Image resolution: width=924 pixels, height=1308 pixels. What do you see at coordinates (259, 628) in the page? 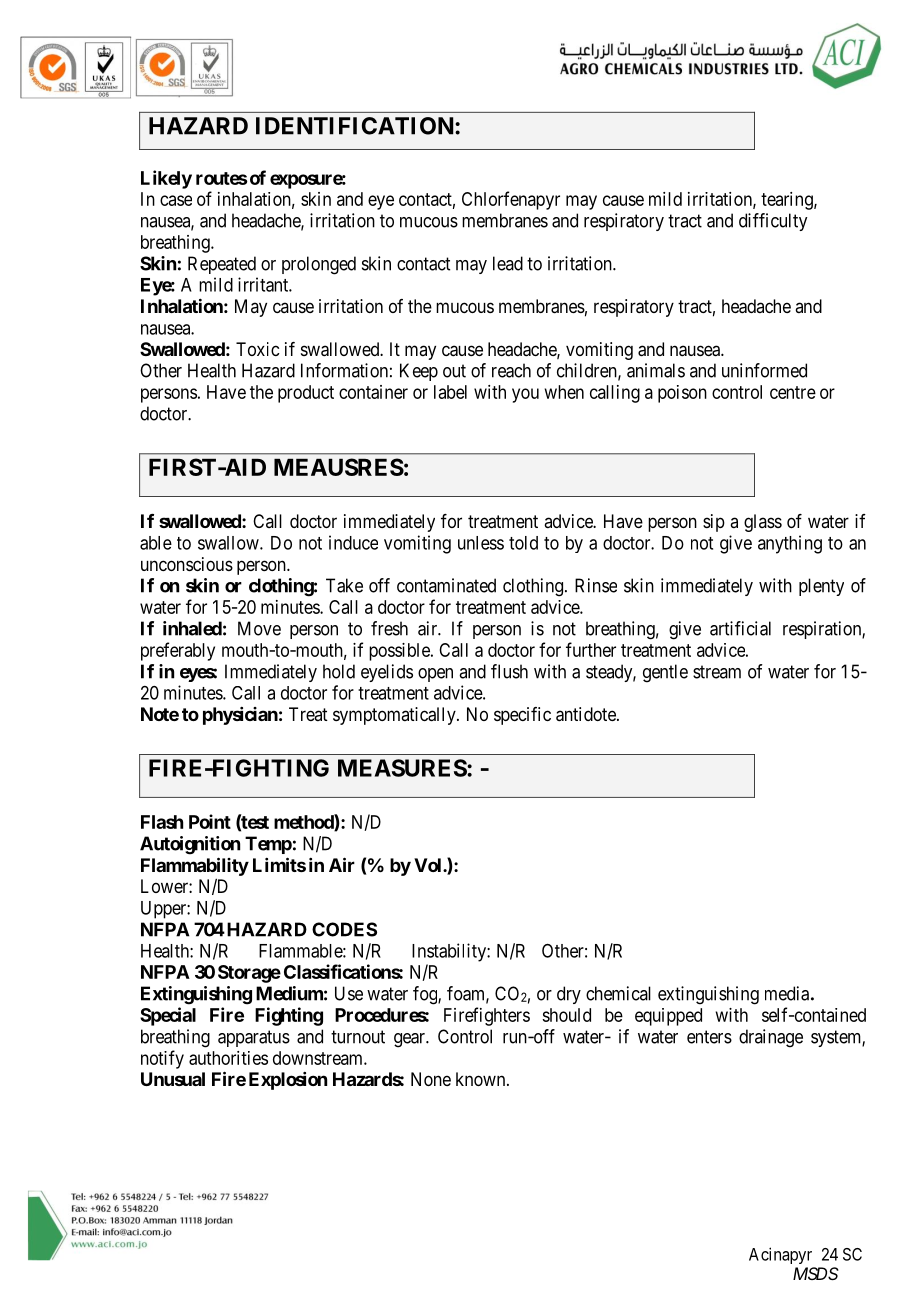
I see `Move` at bounding box center [259, 628].
